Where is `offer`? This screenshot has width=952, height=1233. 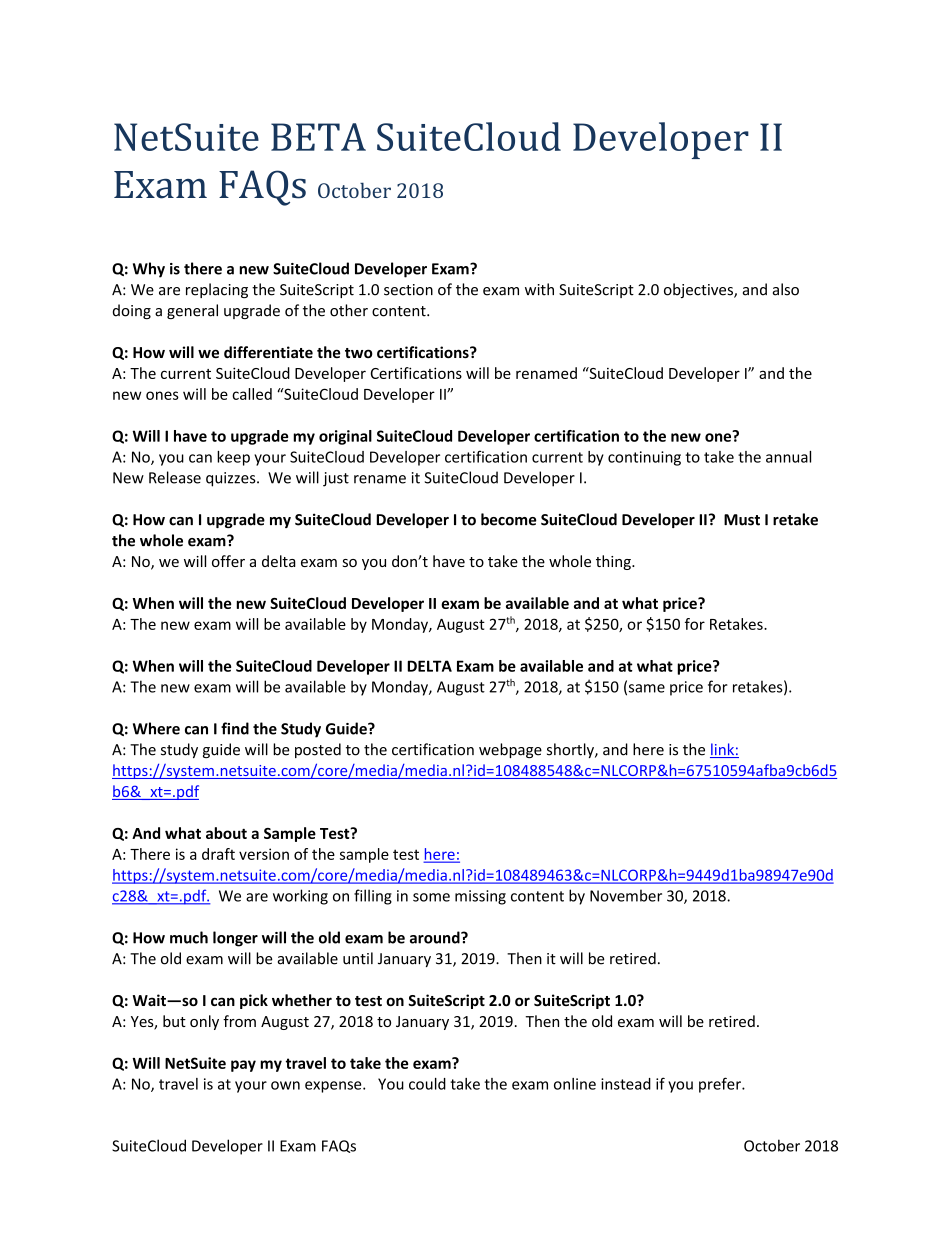
offer is located at coordinates (228, 561).
